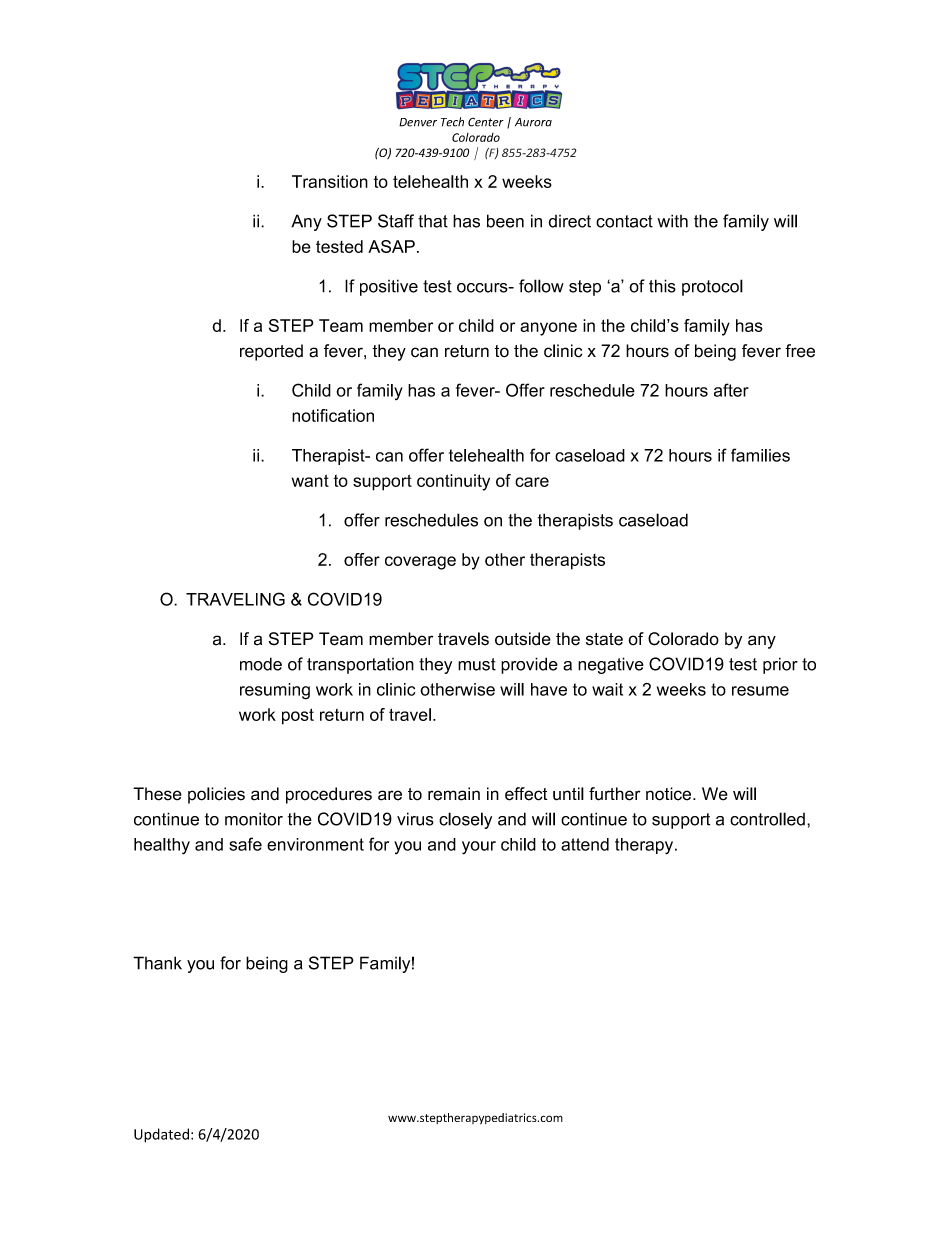 The height and width of the screenshot is (1233, 952). What do you see at coordinates (780, 665) in the screenshot?
I see `prior` at bounding box center [780, 665].
